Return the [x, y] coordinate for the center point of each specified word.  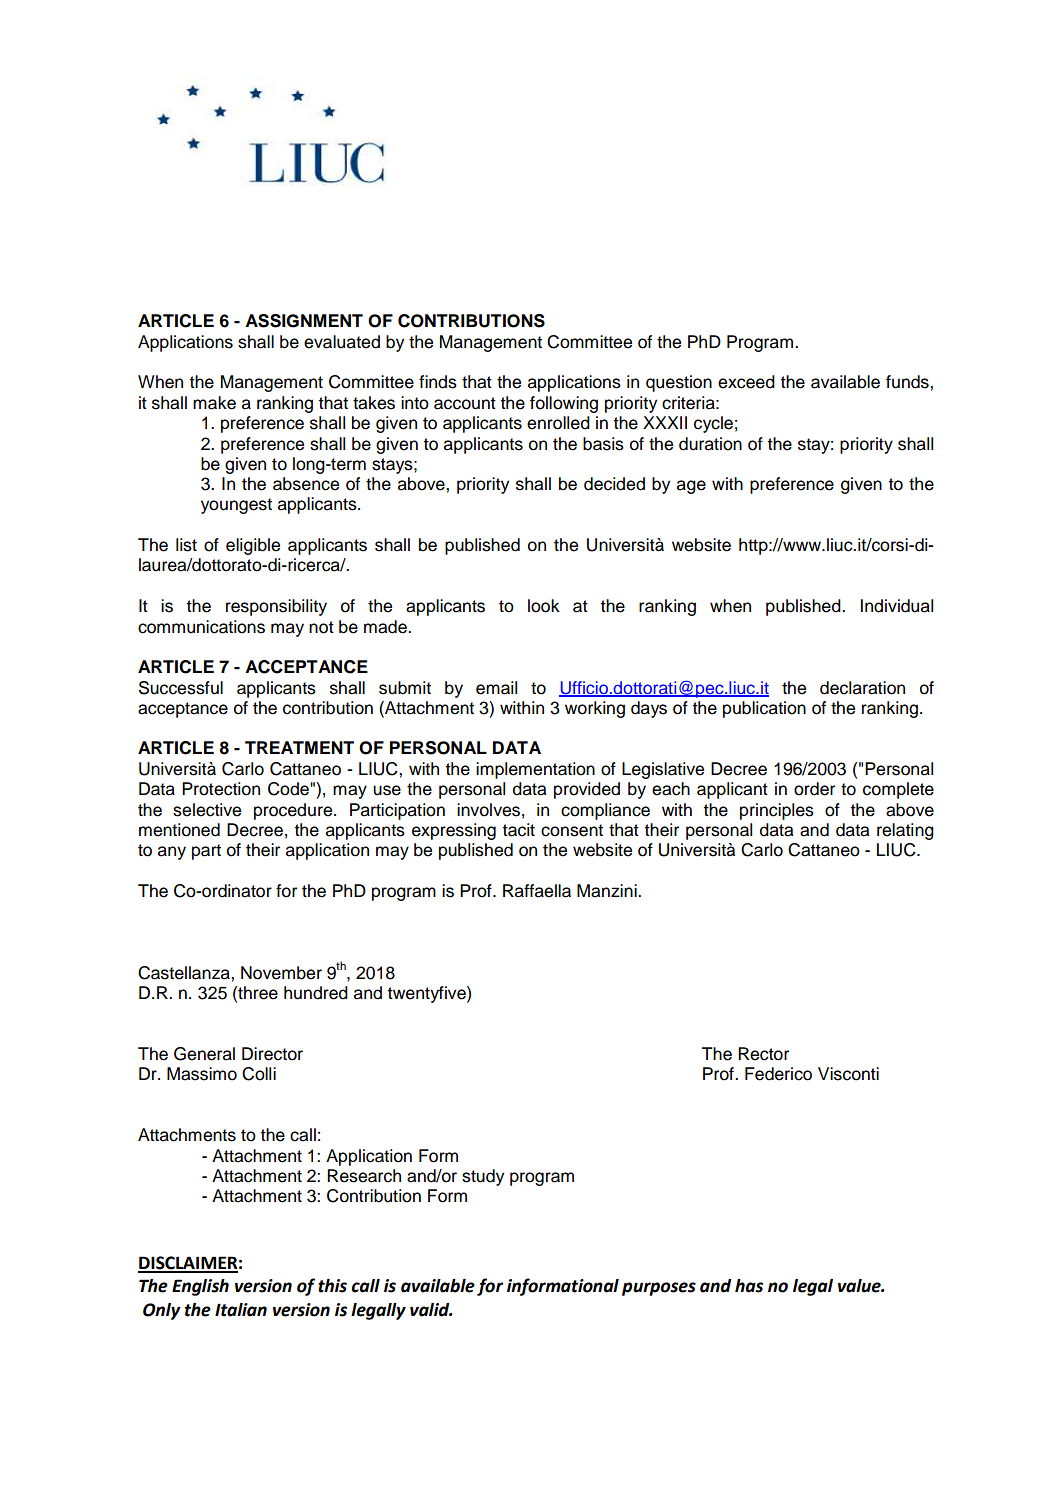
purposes [659, 1289]
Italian [241, 1310]
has [749, 1286]
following [564, 404]
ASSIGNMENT [304, 321]
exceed [746, 382]
